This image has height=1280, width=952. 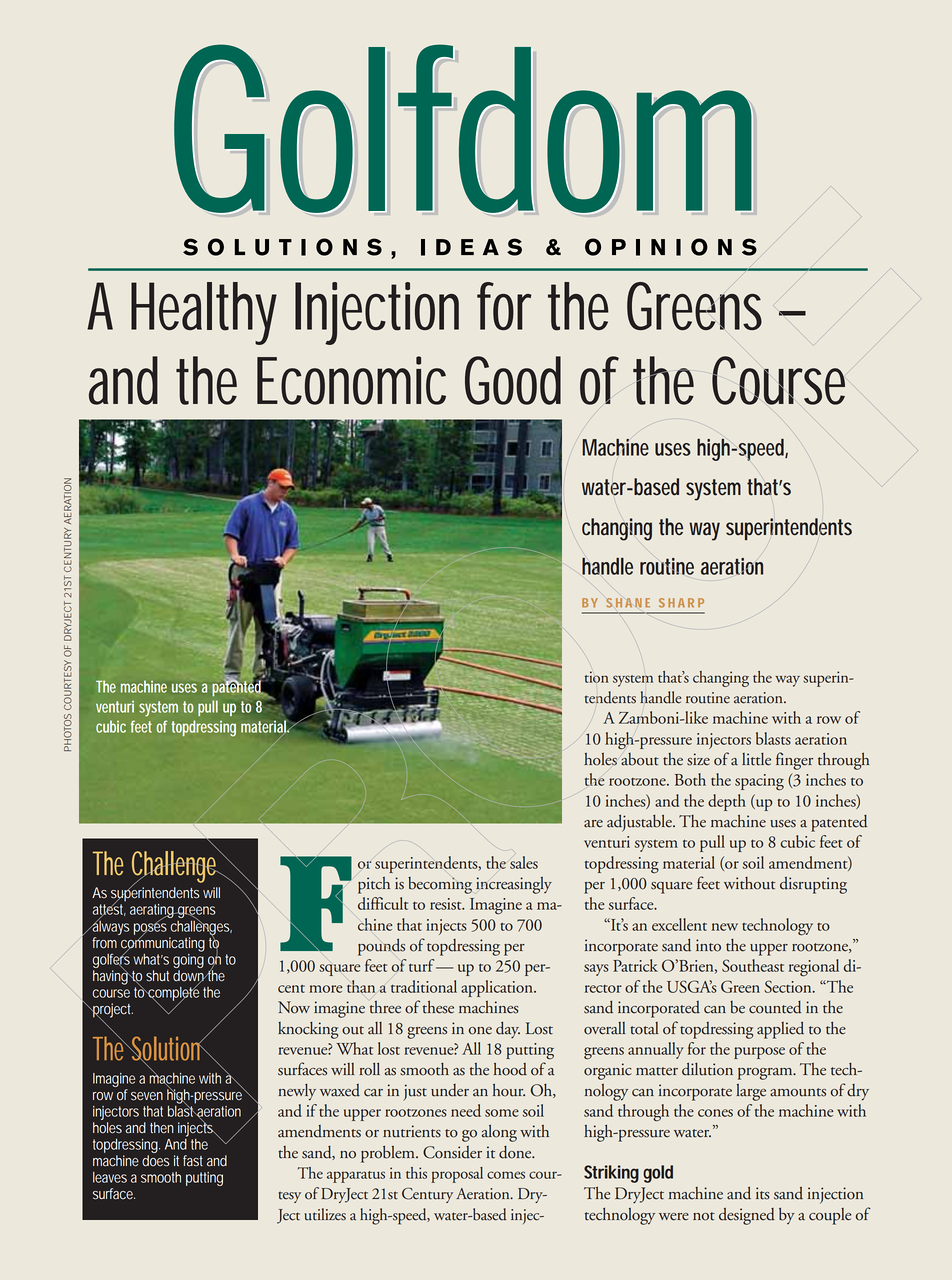 What do you see at coordinates (640, 759) in the image?
I see `about` at bounding box center [640, 759].
